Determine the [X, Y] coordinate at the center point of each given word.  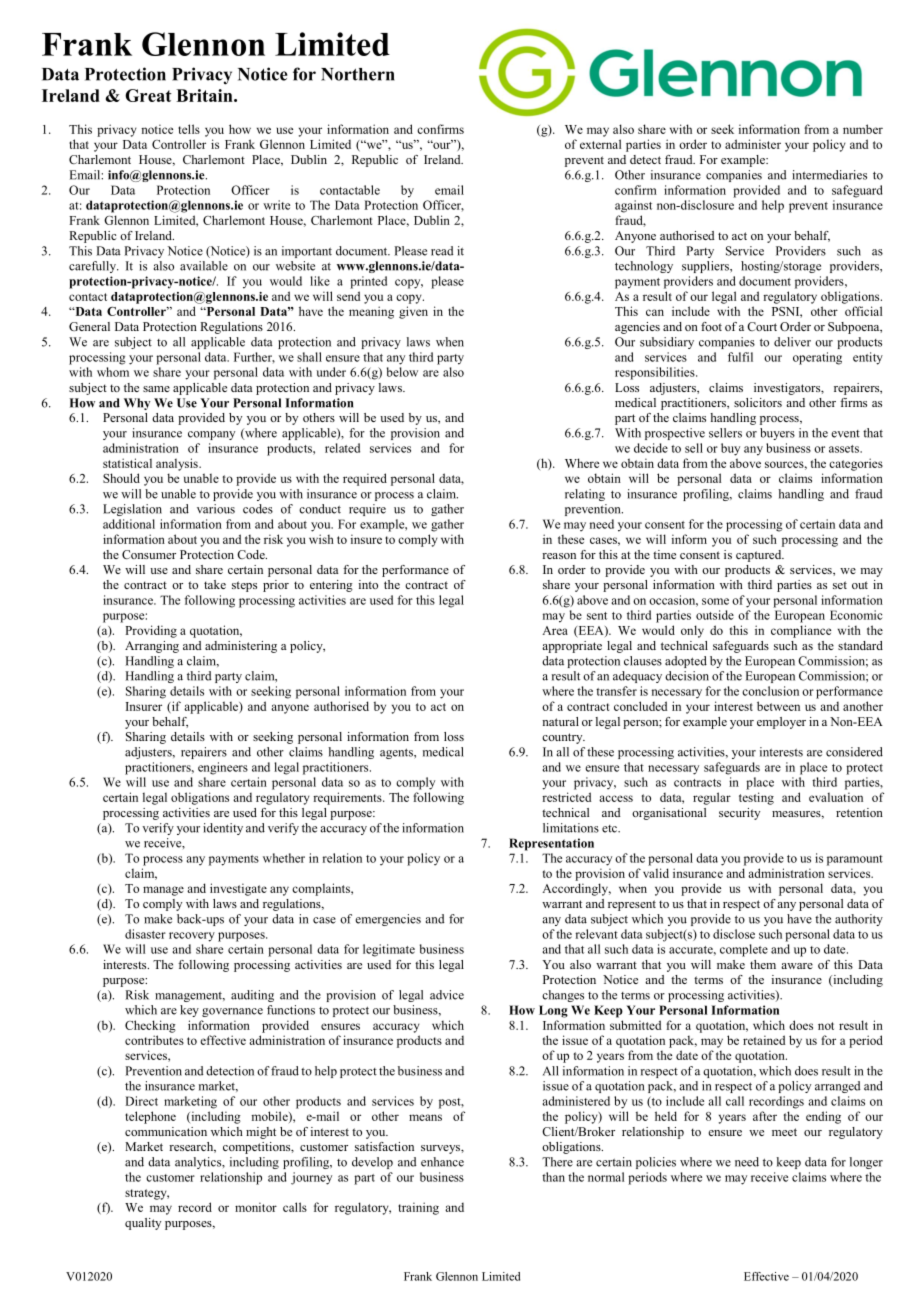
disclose [734, 934]
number [863, 129]
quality [143, 1224]
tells [189, 129]
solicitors [758, 402]
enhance [442, 1162]
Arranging [152, 647]
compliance [801, 631]
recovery [192, 937]
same [156, 389]
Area [555, 630]
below [402, 372]
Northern [358, 74]
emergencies [388, 920]
